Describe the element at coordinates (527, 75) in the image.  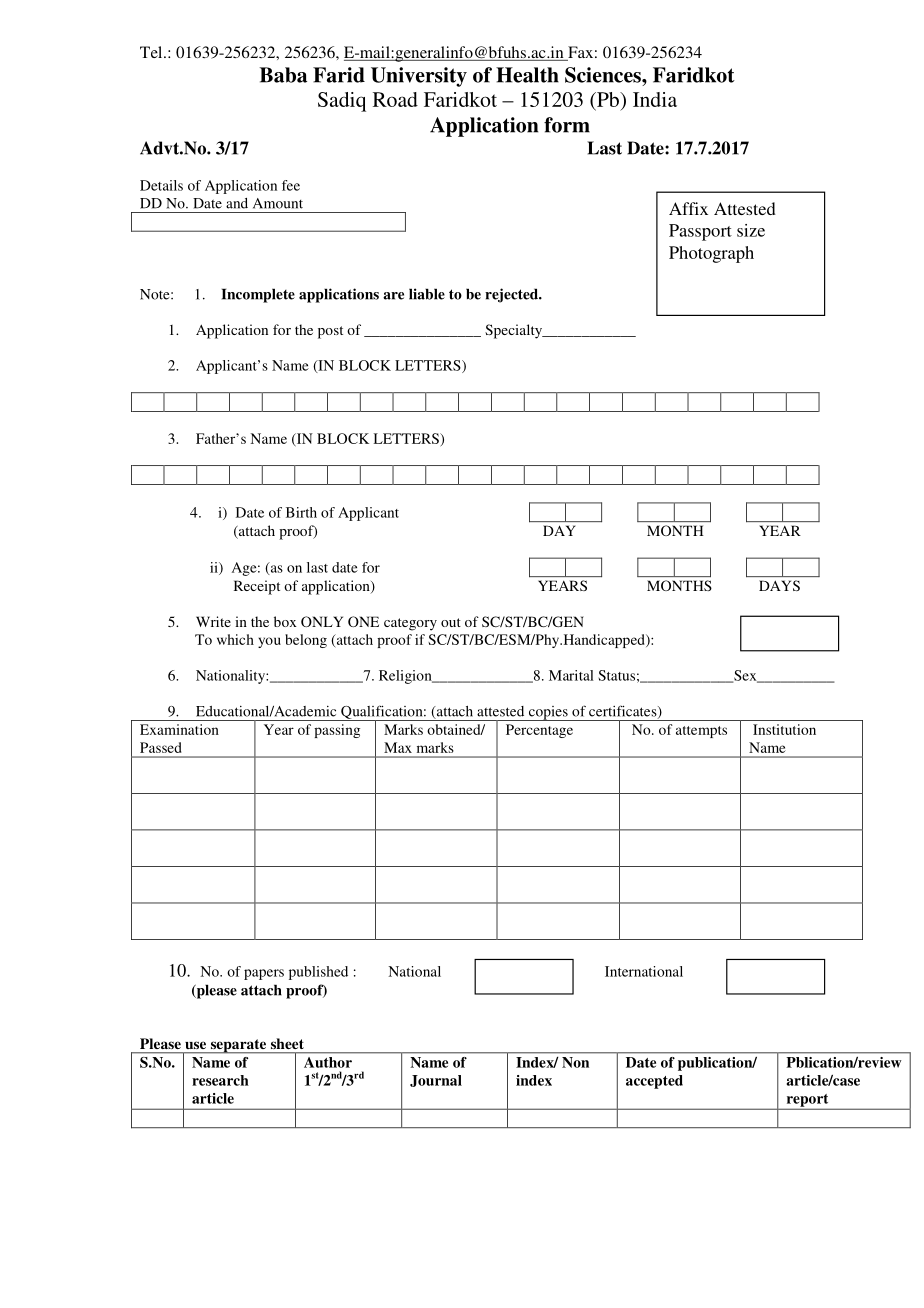
I see `Health` at that location.
